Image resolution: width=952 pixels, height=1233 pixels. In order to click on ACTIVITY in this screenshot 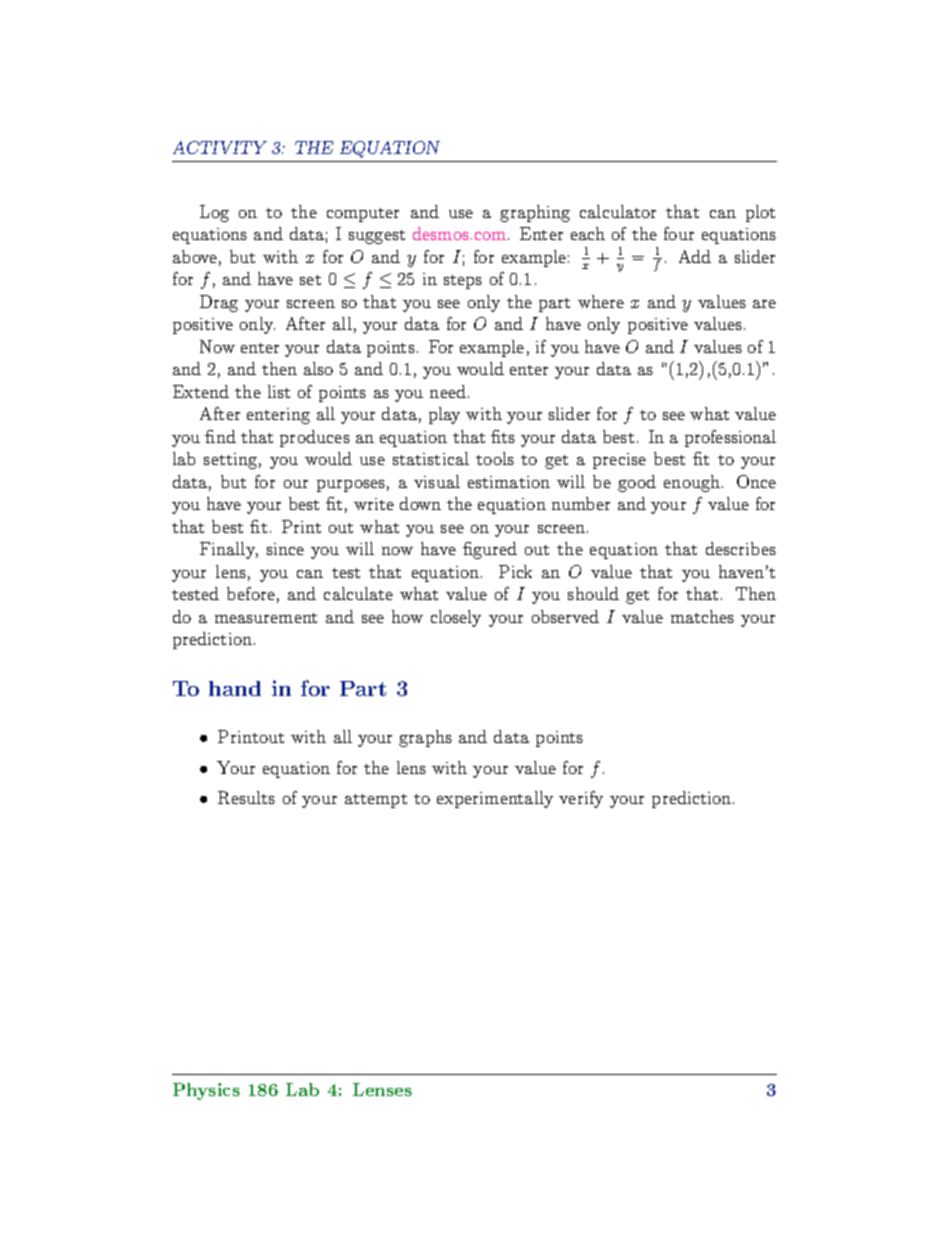, I will do `click(220, 147)`.
